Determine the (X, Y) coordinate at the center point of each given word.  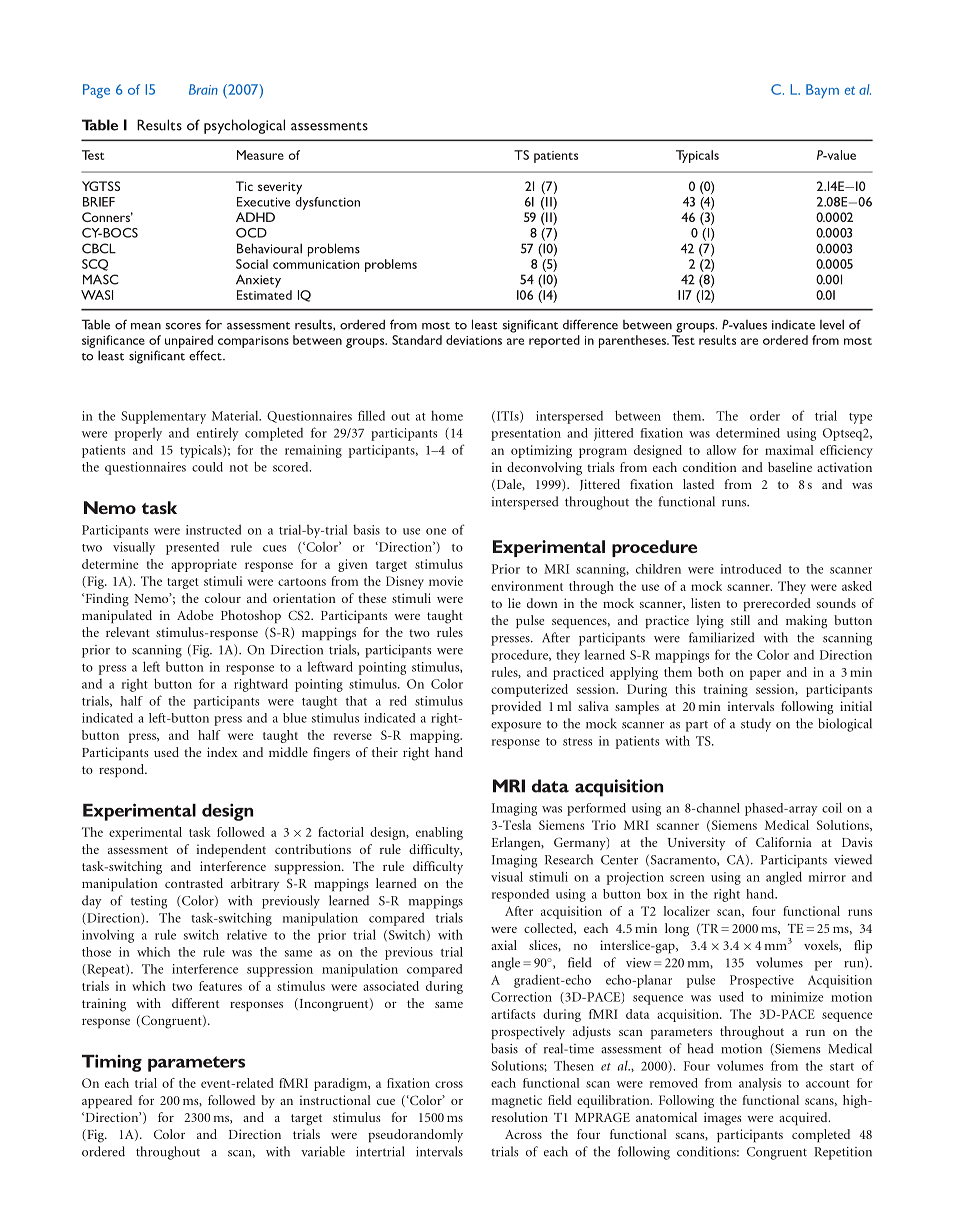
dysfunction (327, 203)
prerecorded (777, 604)
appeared (107, 1101)
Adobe (195, 615)
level (832, 324)
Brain (203, 89)
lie (514, 603)
